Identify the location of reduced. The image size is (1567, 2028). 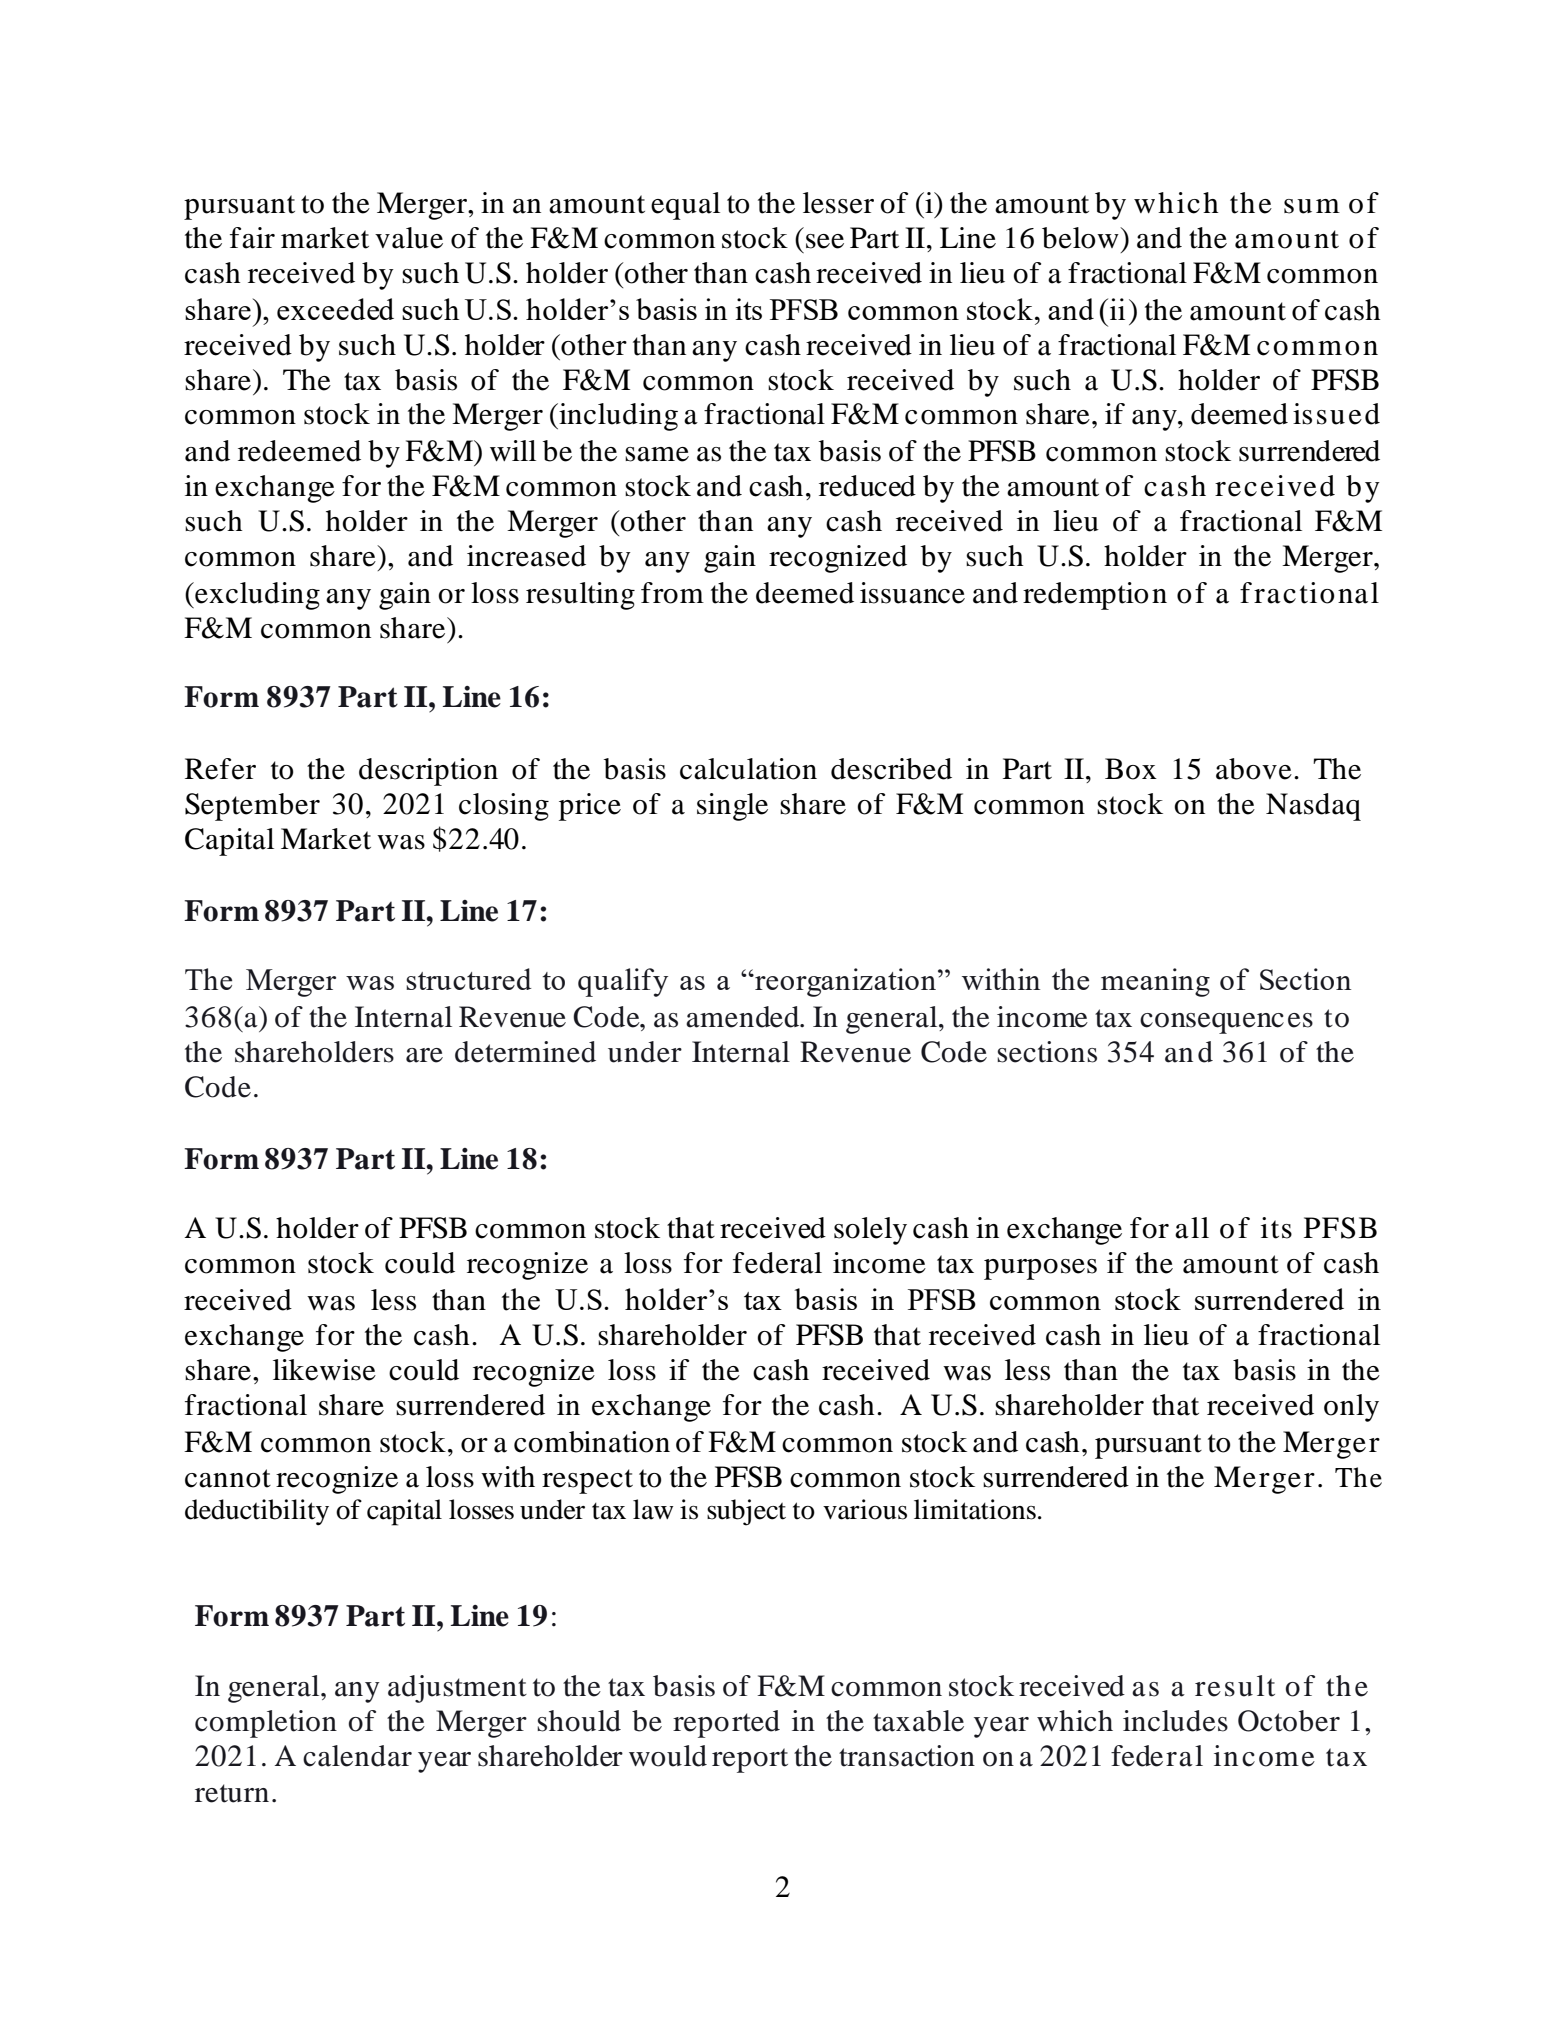
(867, 486).
